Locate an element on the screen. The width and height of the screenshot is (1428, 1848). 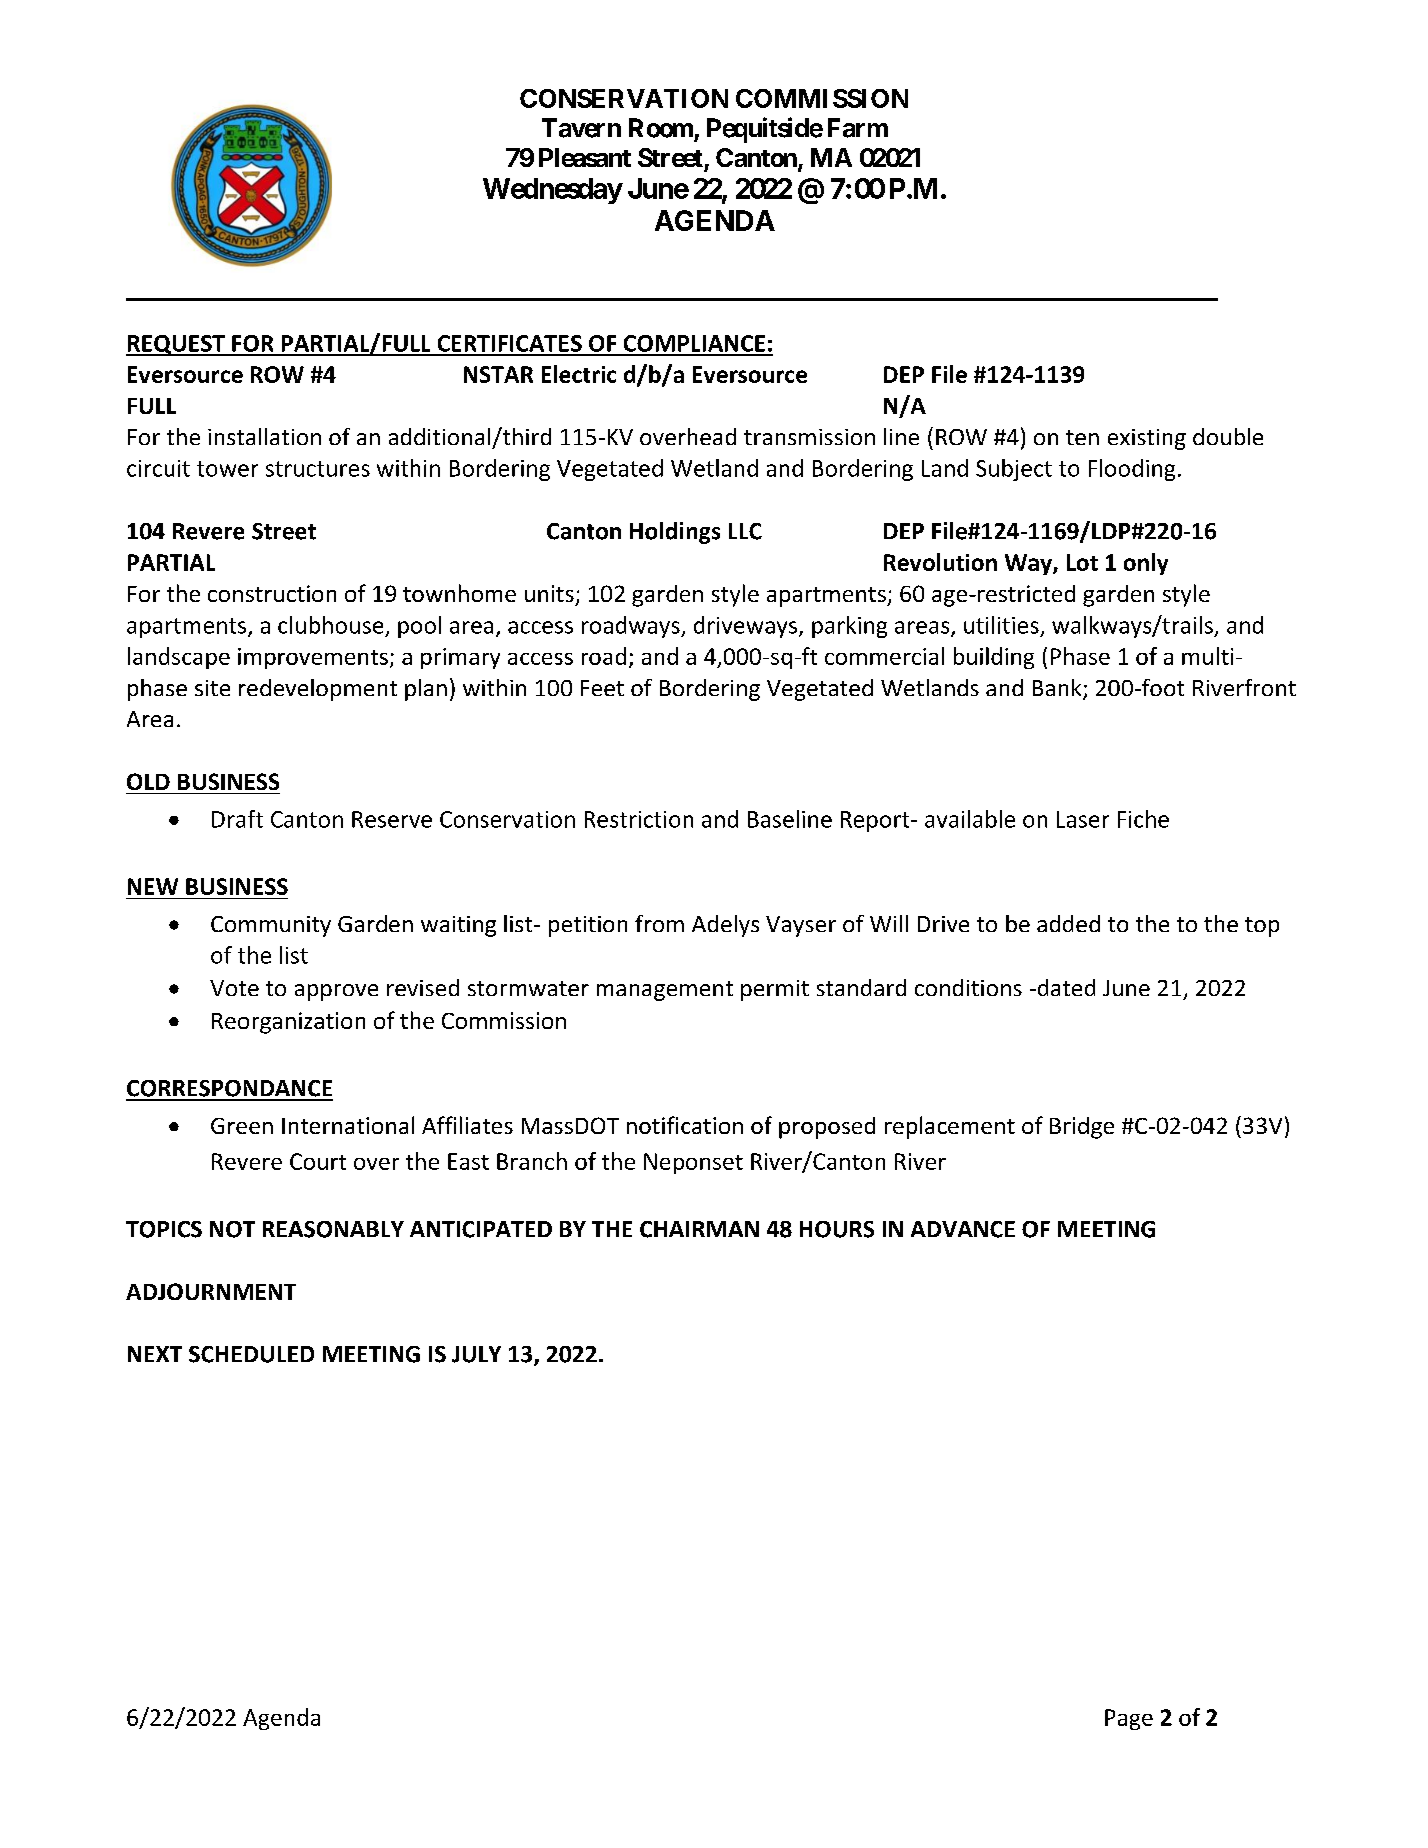
ADJOURNMENT is located at coordinates (211, 1291).
